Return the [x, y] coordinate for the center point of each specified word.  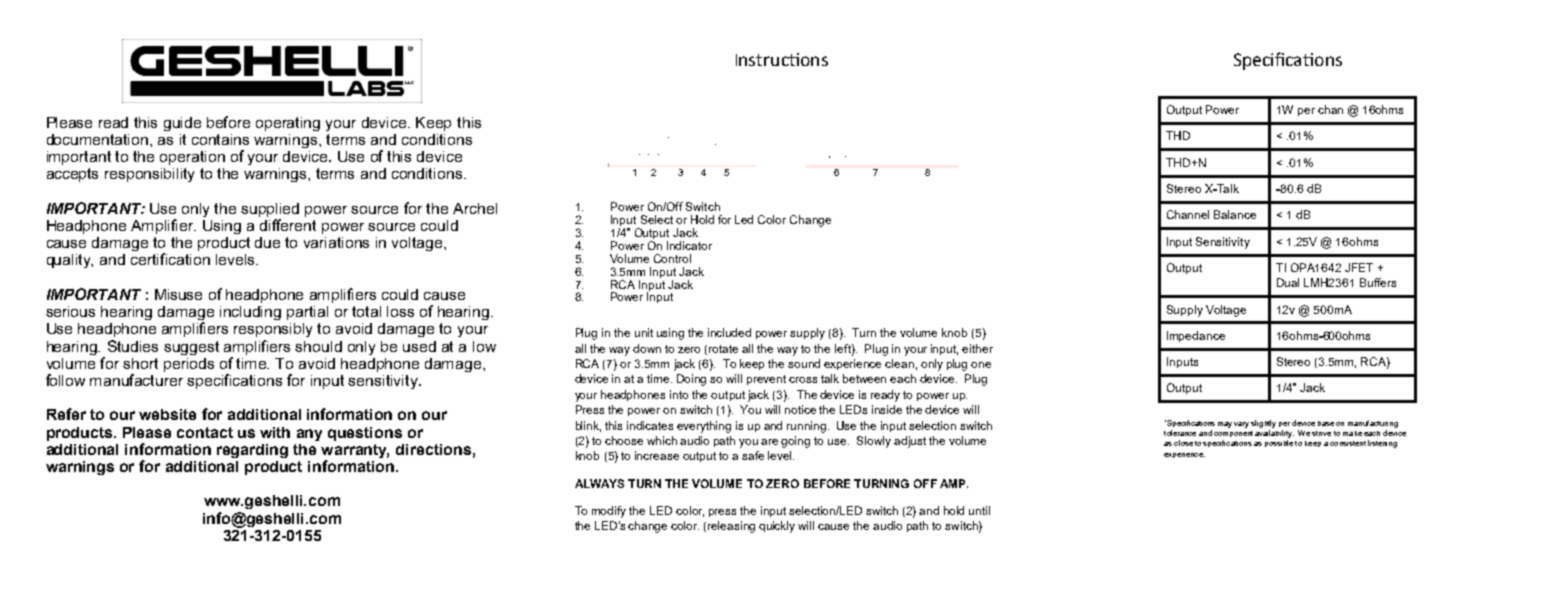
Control [672, 258]
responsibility [149, 175]
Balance [1235, 214]
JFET [1359, 267]
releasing [731, 527]
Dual [1288, 282]
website [167, 414]
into [679, 394]
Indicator [689, 245]
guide [182, 124]
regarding [252, 451]
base [1326, 423]
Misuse [178, 294]
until [979, 510]
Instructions [782, 59]
